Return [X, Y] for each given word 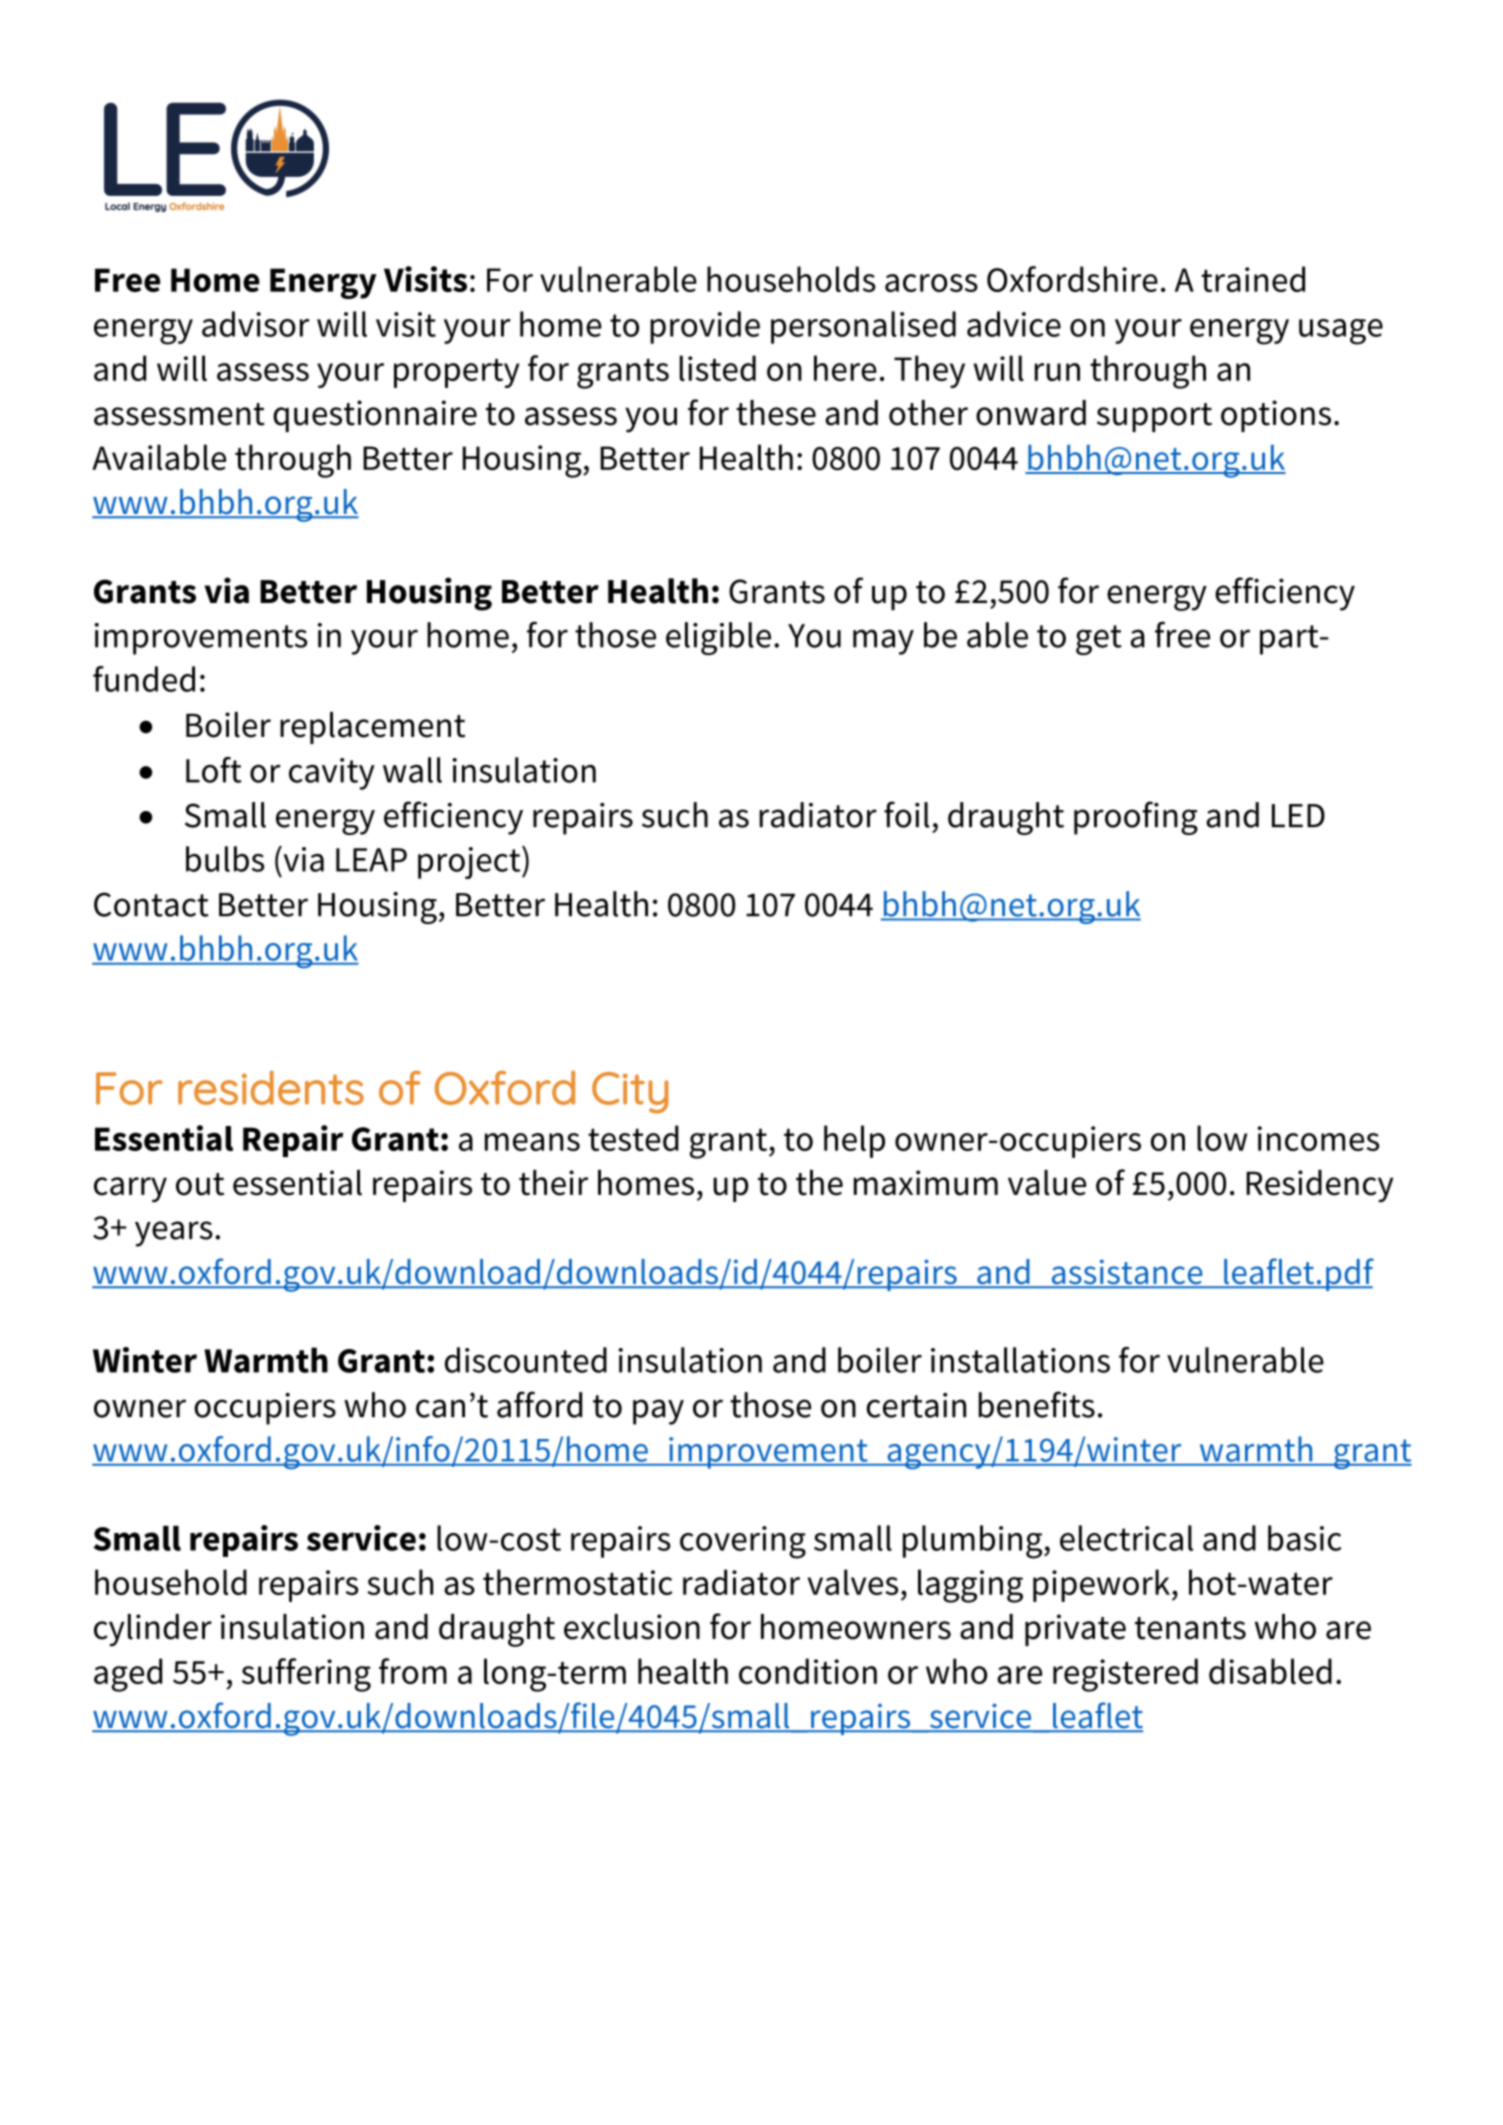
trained [1253, 279]
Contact [151, 904]
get [1099, 640]
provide [705, 327]
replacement [372, 728]
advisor [255, 324]
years [174, 1234]
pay [658, 1412]
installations [1020, 1360]
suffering [306, 1675]
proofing [1136, 818]
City [630, 1093]
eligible [718, 638]
